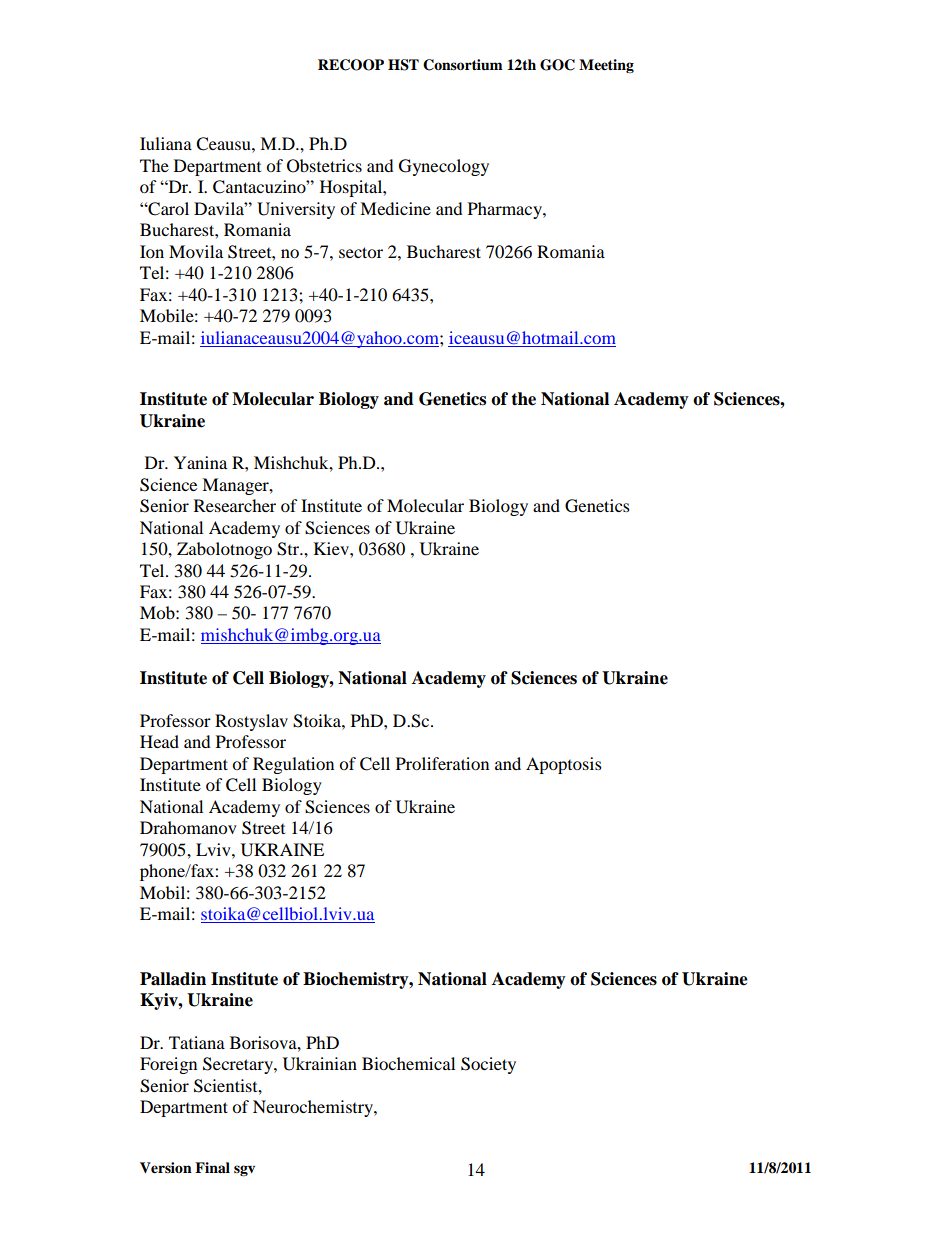  Describe the element at coordinates (557, 65) in the screenshot. I see `GOC` at that location.
